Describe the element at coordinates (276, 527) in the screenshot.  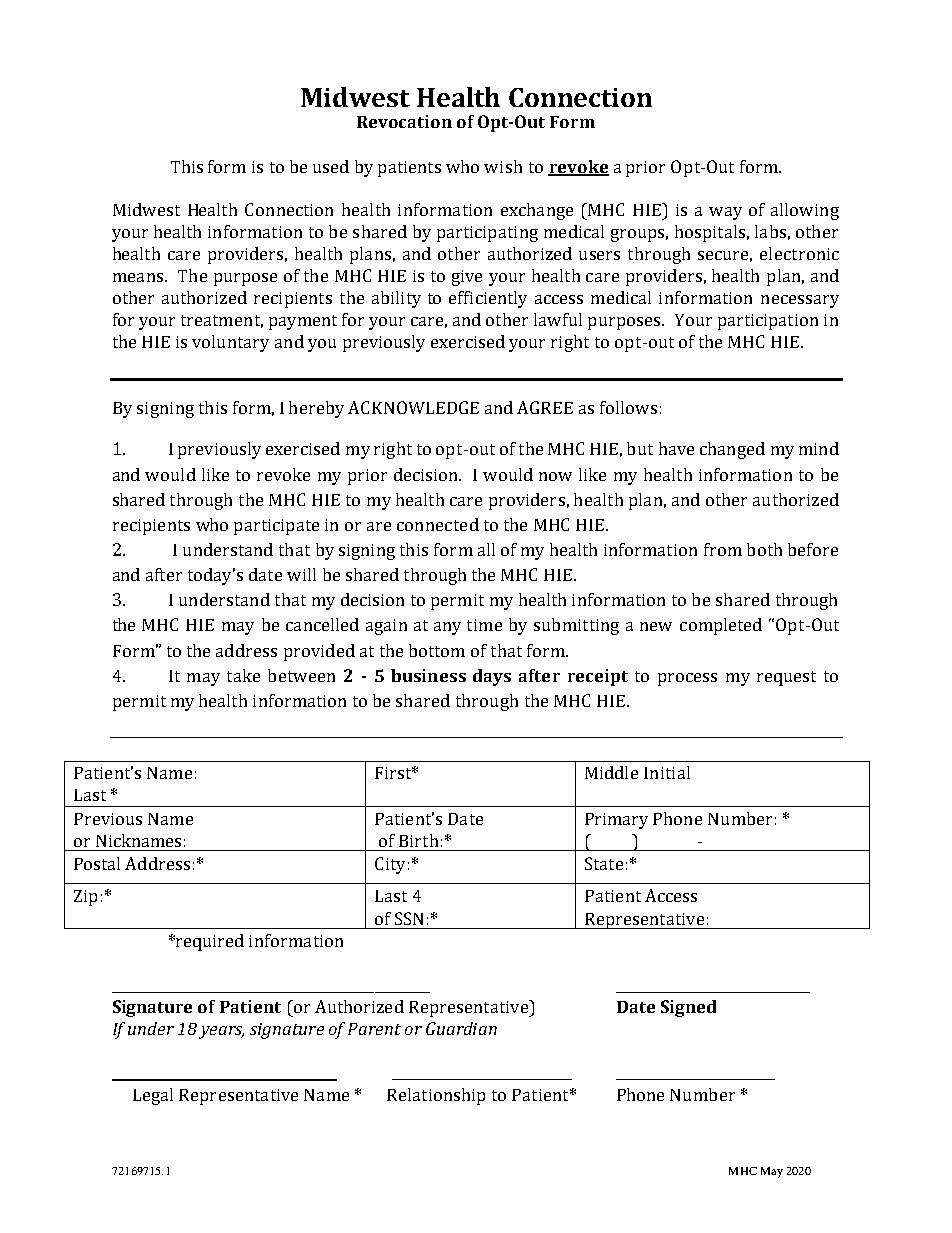
I see `participate` at that location.
